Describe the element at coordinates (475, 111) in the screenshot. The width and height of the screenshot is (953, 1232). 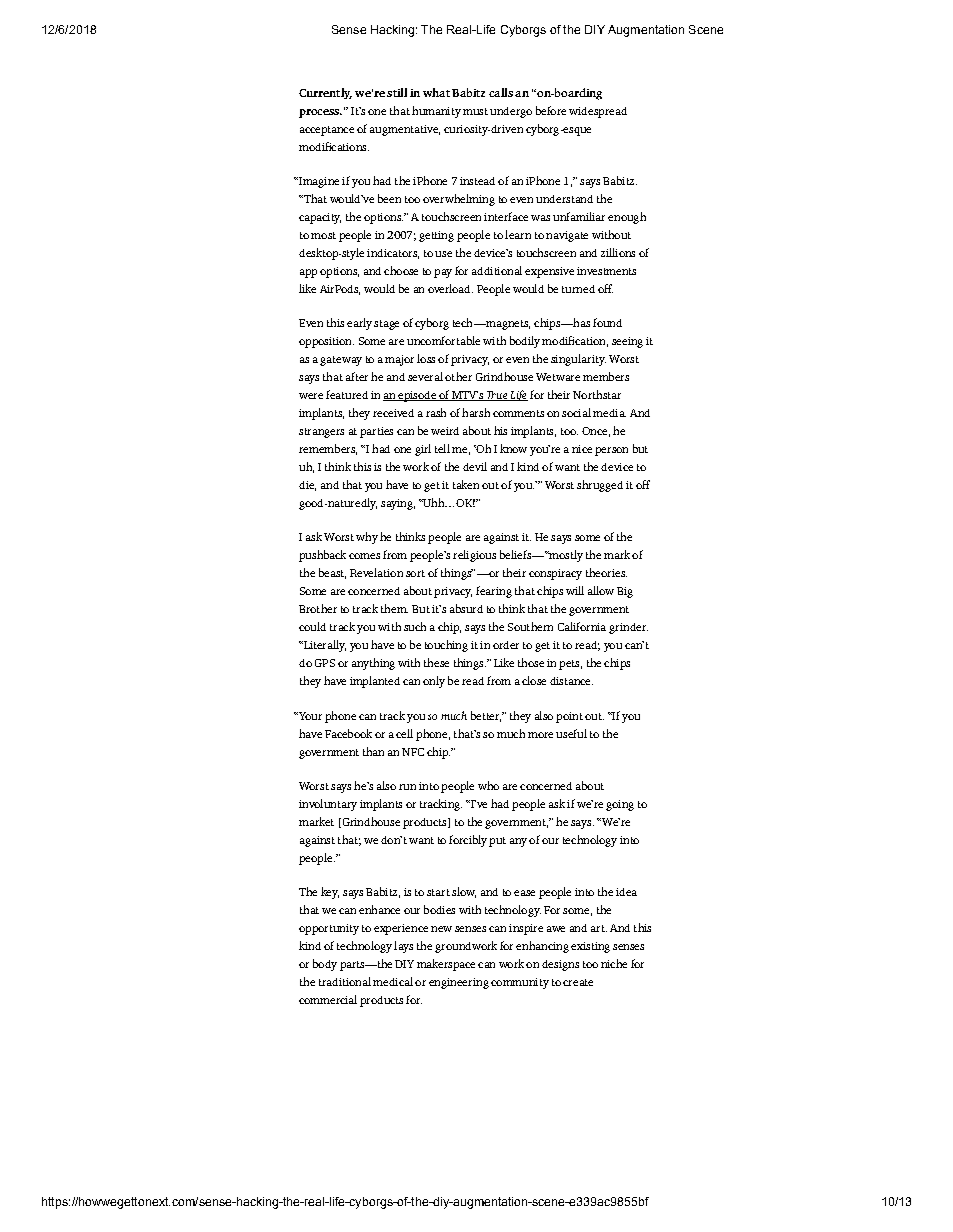
I see `must` at that location.
